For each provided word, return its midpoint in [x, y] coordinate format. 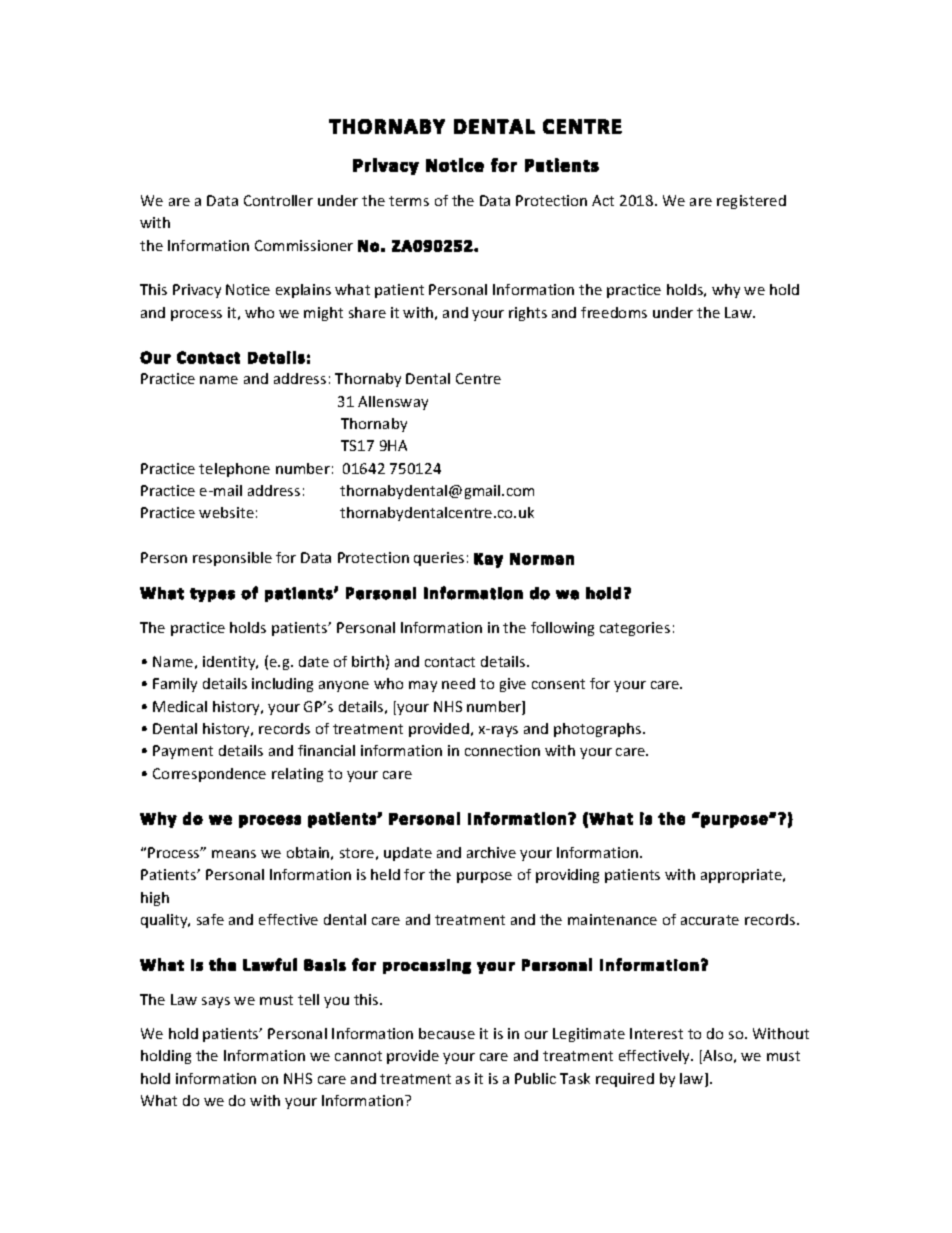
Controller [278, 200]
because [447, 1033]
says [216, 1002]
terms [409, 201]
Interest [656, 1033]
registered [751, 202]
